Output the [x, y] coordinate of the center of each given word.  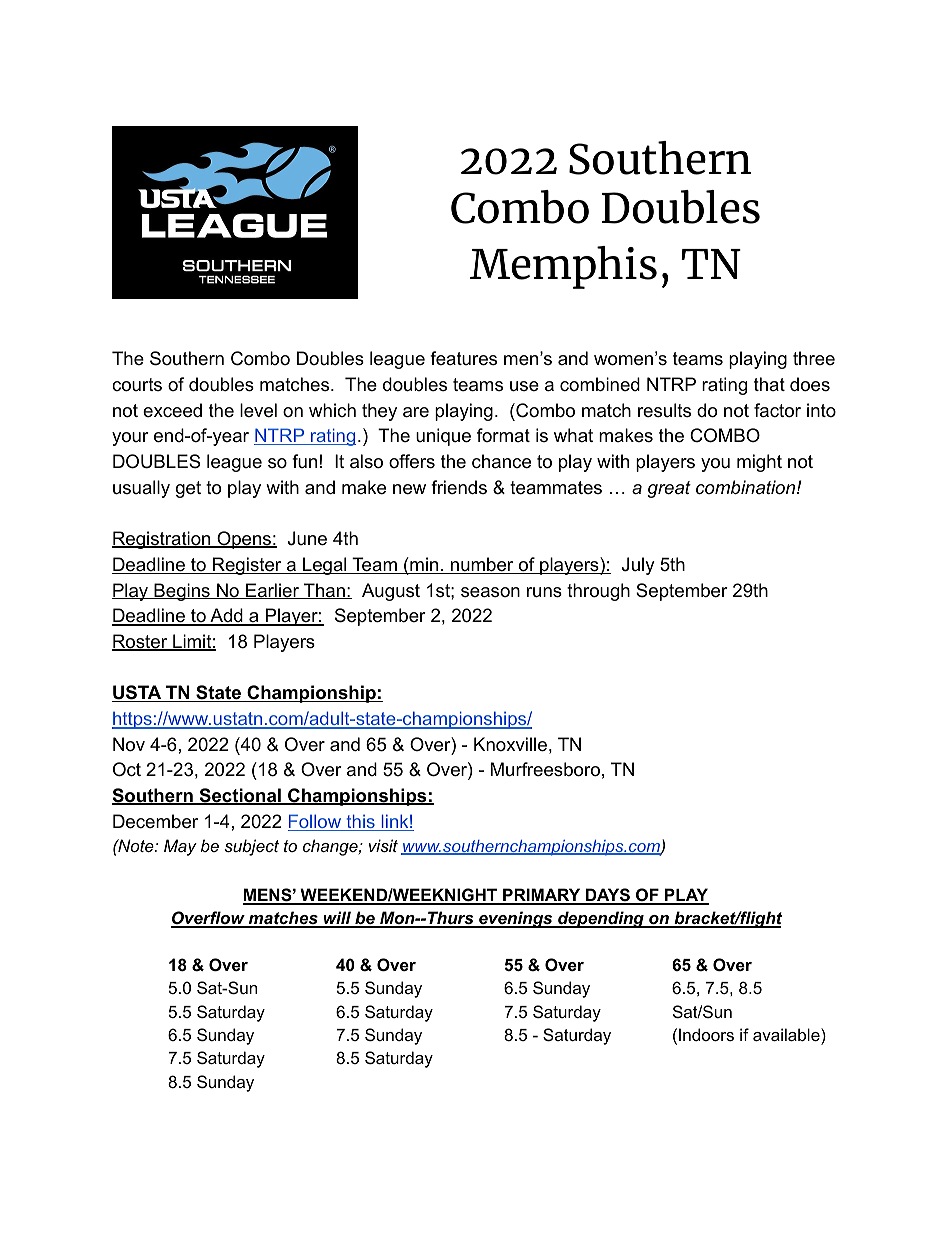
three [814, 358]
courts [137, 385]
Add [226, 616]
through [598, 592]
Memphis [563, 267]
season [490, 592]
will [337, 919]
